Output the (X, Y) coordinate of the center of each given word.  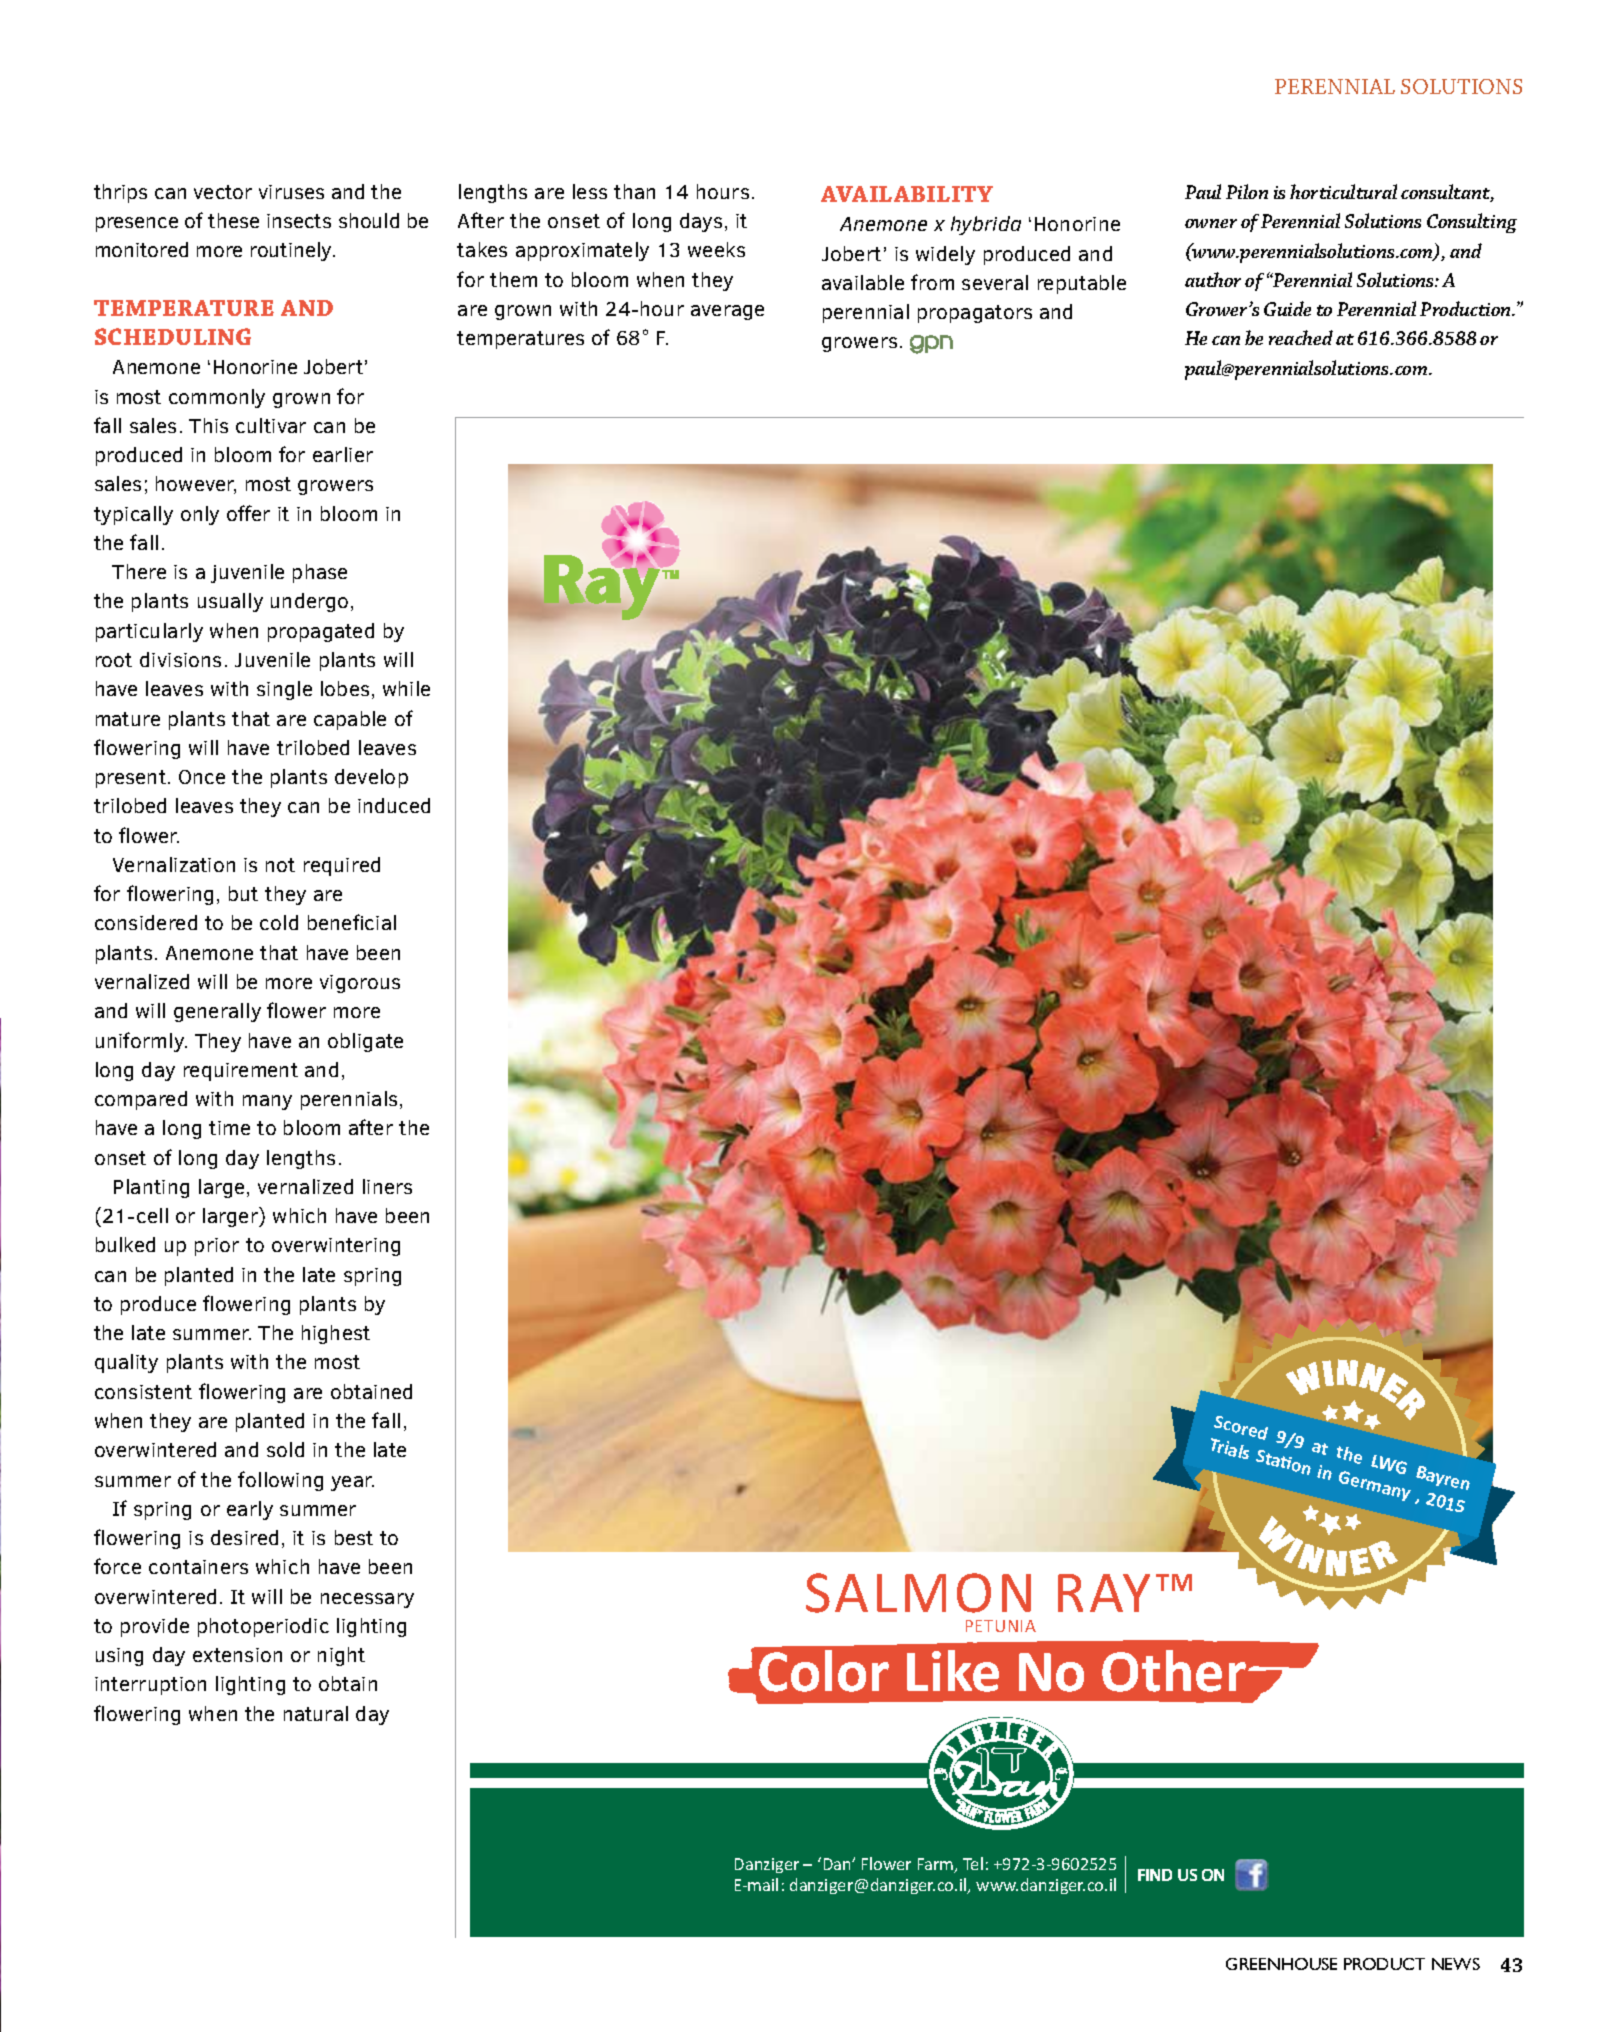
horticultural (1343, 191)
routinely (292, 251)
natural (316, 1713)
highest (336, 1334)
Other (1174, 1671)
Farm (937, 1865)
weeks (716, 249)
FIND (1155, 1875)
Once (202, 777)
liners (387, 1186)
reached (1301, 337)
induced (394, 805)
